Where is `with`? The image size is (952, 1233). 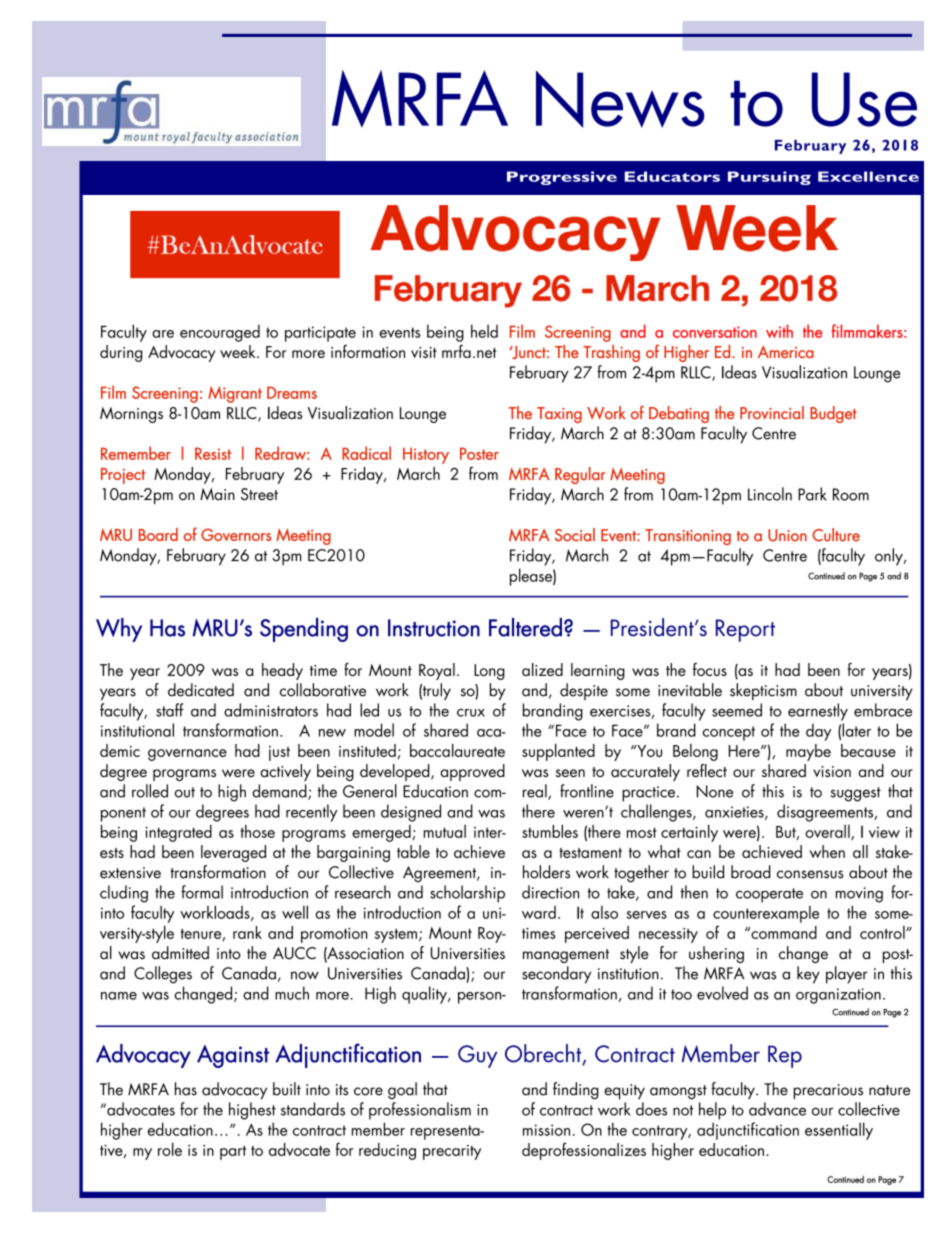
with is located at coordinates (779, 331).
